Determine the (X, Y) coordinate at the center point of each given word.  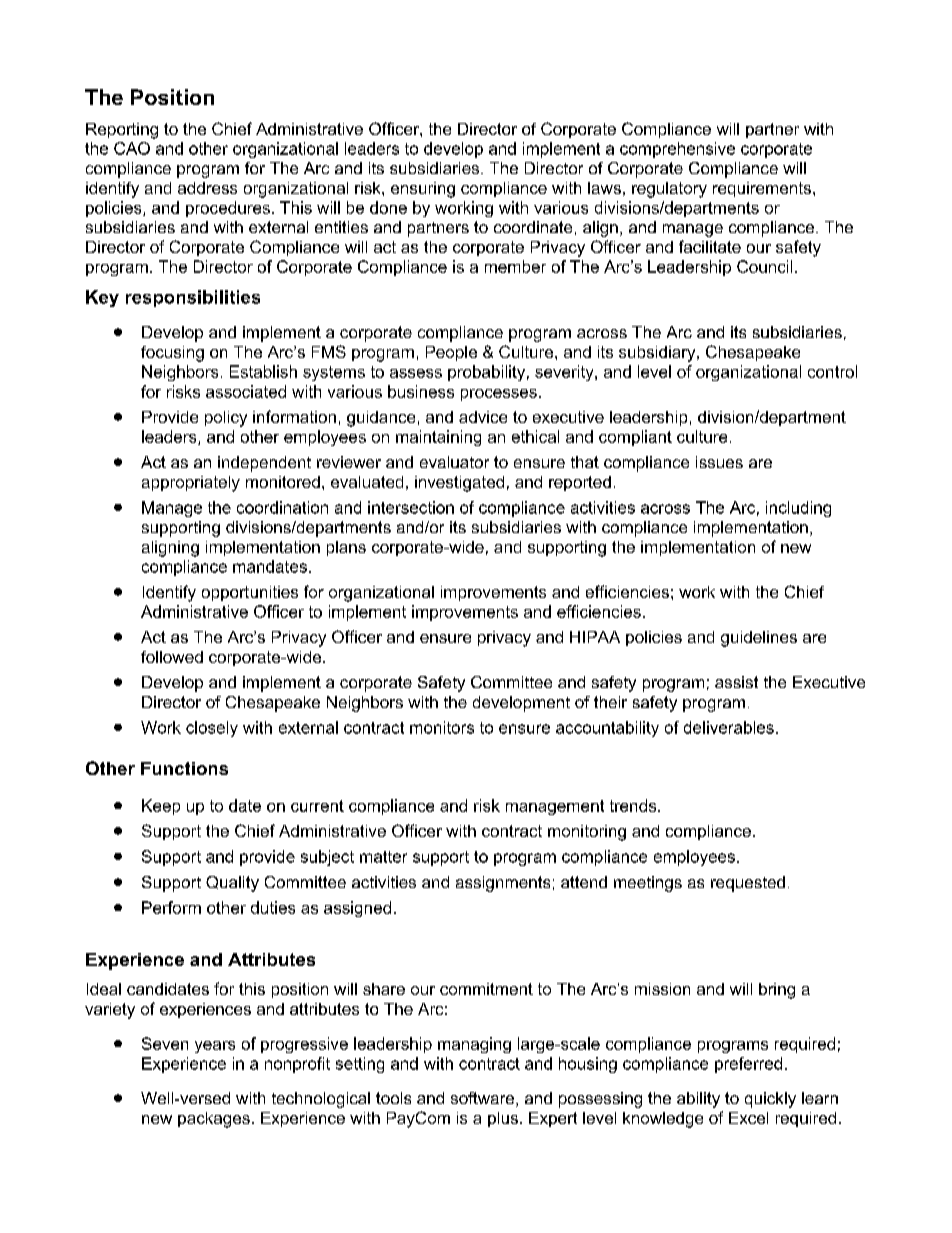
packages (214, 1120)
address (207, 188)
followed (172, 657)
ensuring (423, 190)
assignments (503, 884)
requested (748, 884)
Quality (232, 884)
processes (499, 395)
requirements (763, 189)
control (832, 371)
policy (226, 419)
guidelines (759, 639)
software (484, 1099)
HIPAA (595, 637)
